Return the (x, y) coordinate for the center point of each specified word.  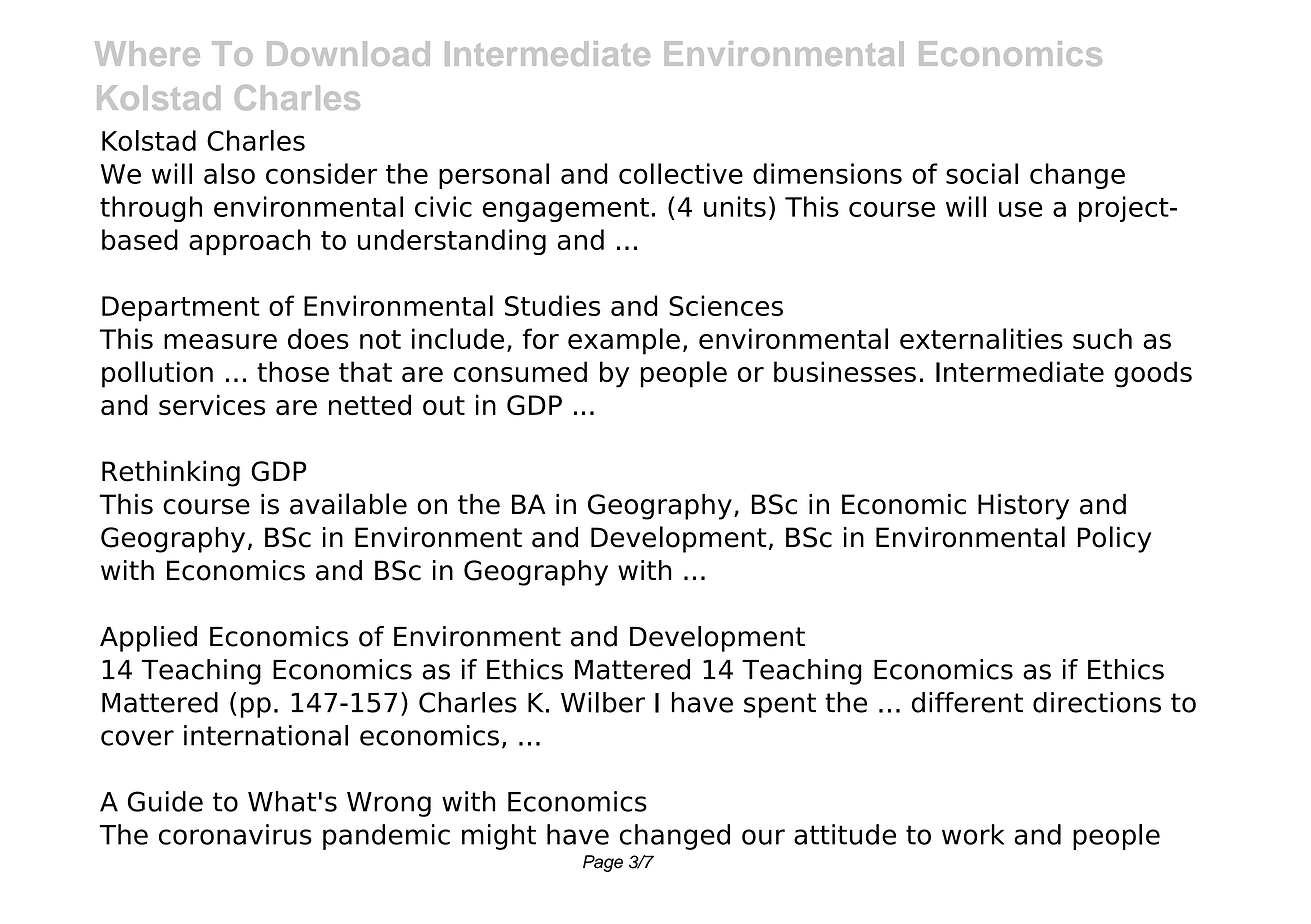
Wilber (603, 702)
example (624, 341)
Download (348, 53)
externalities (981, 338)
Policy (1114, 539)
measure (220, 341)
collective (681, 173)
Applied (148, 639)
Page (603, 863)
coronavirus (235, 834)
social (982, 173)
